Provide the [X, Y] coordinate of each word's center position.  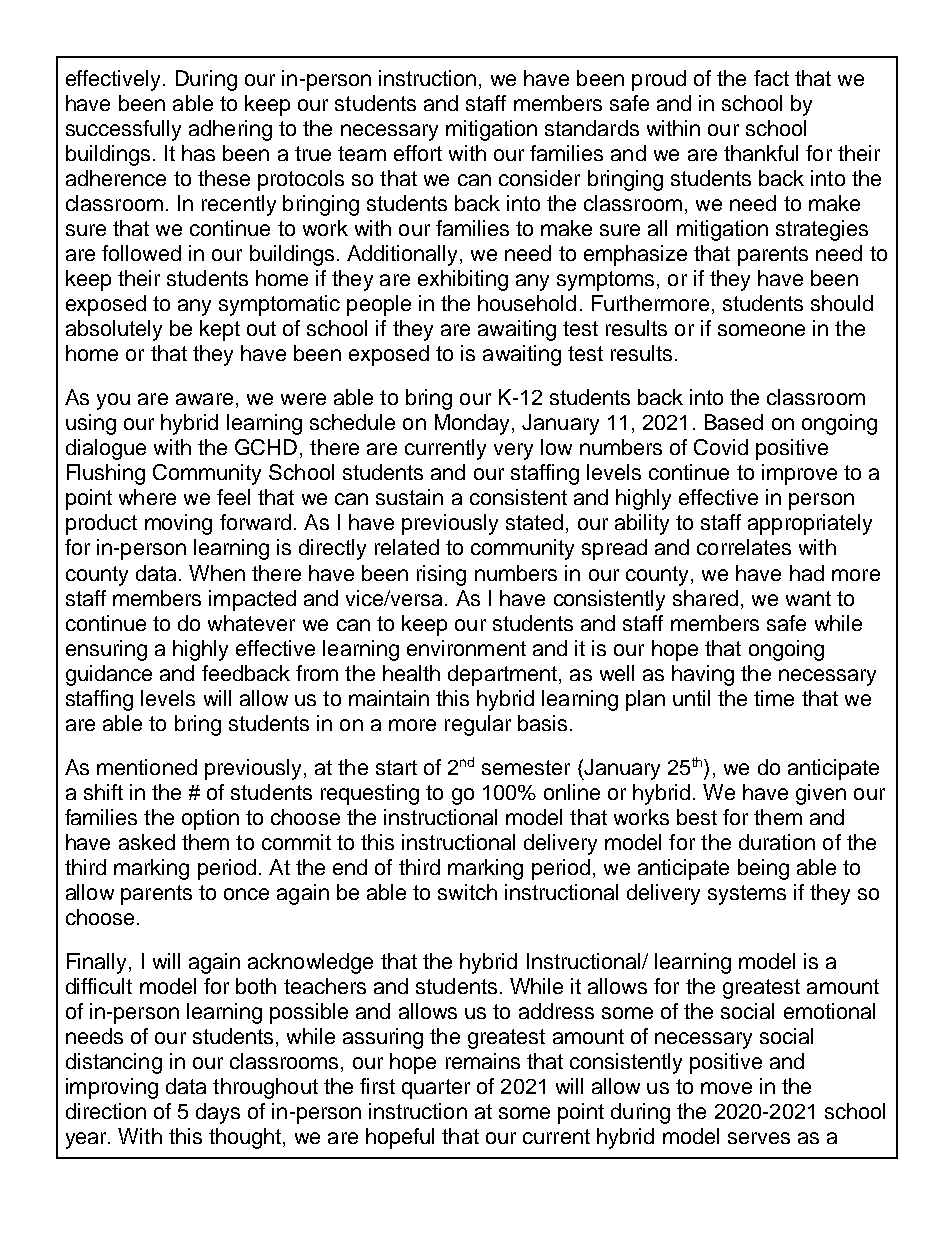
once [246, 894]
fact [771, 78]
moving [178, 524]
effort [418, 153]
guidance [109, 675]
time [774, 698]
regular [478, 725]
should [842, 303]
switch [467, 892]
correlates [744, 547]
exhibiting [463, 280]
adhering [230, 130]
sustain [409, 497]
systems [747, 895]
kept [220, 330]
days [218, 1113]
